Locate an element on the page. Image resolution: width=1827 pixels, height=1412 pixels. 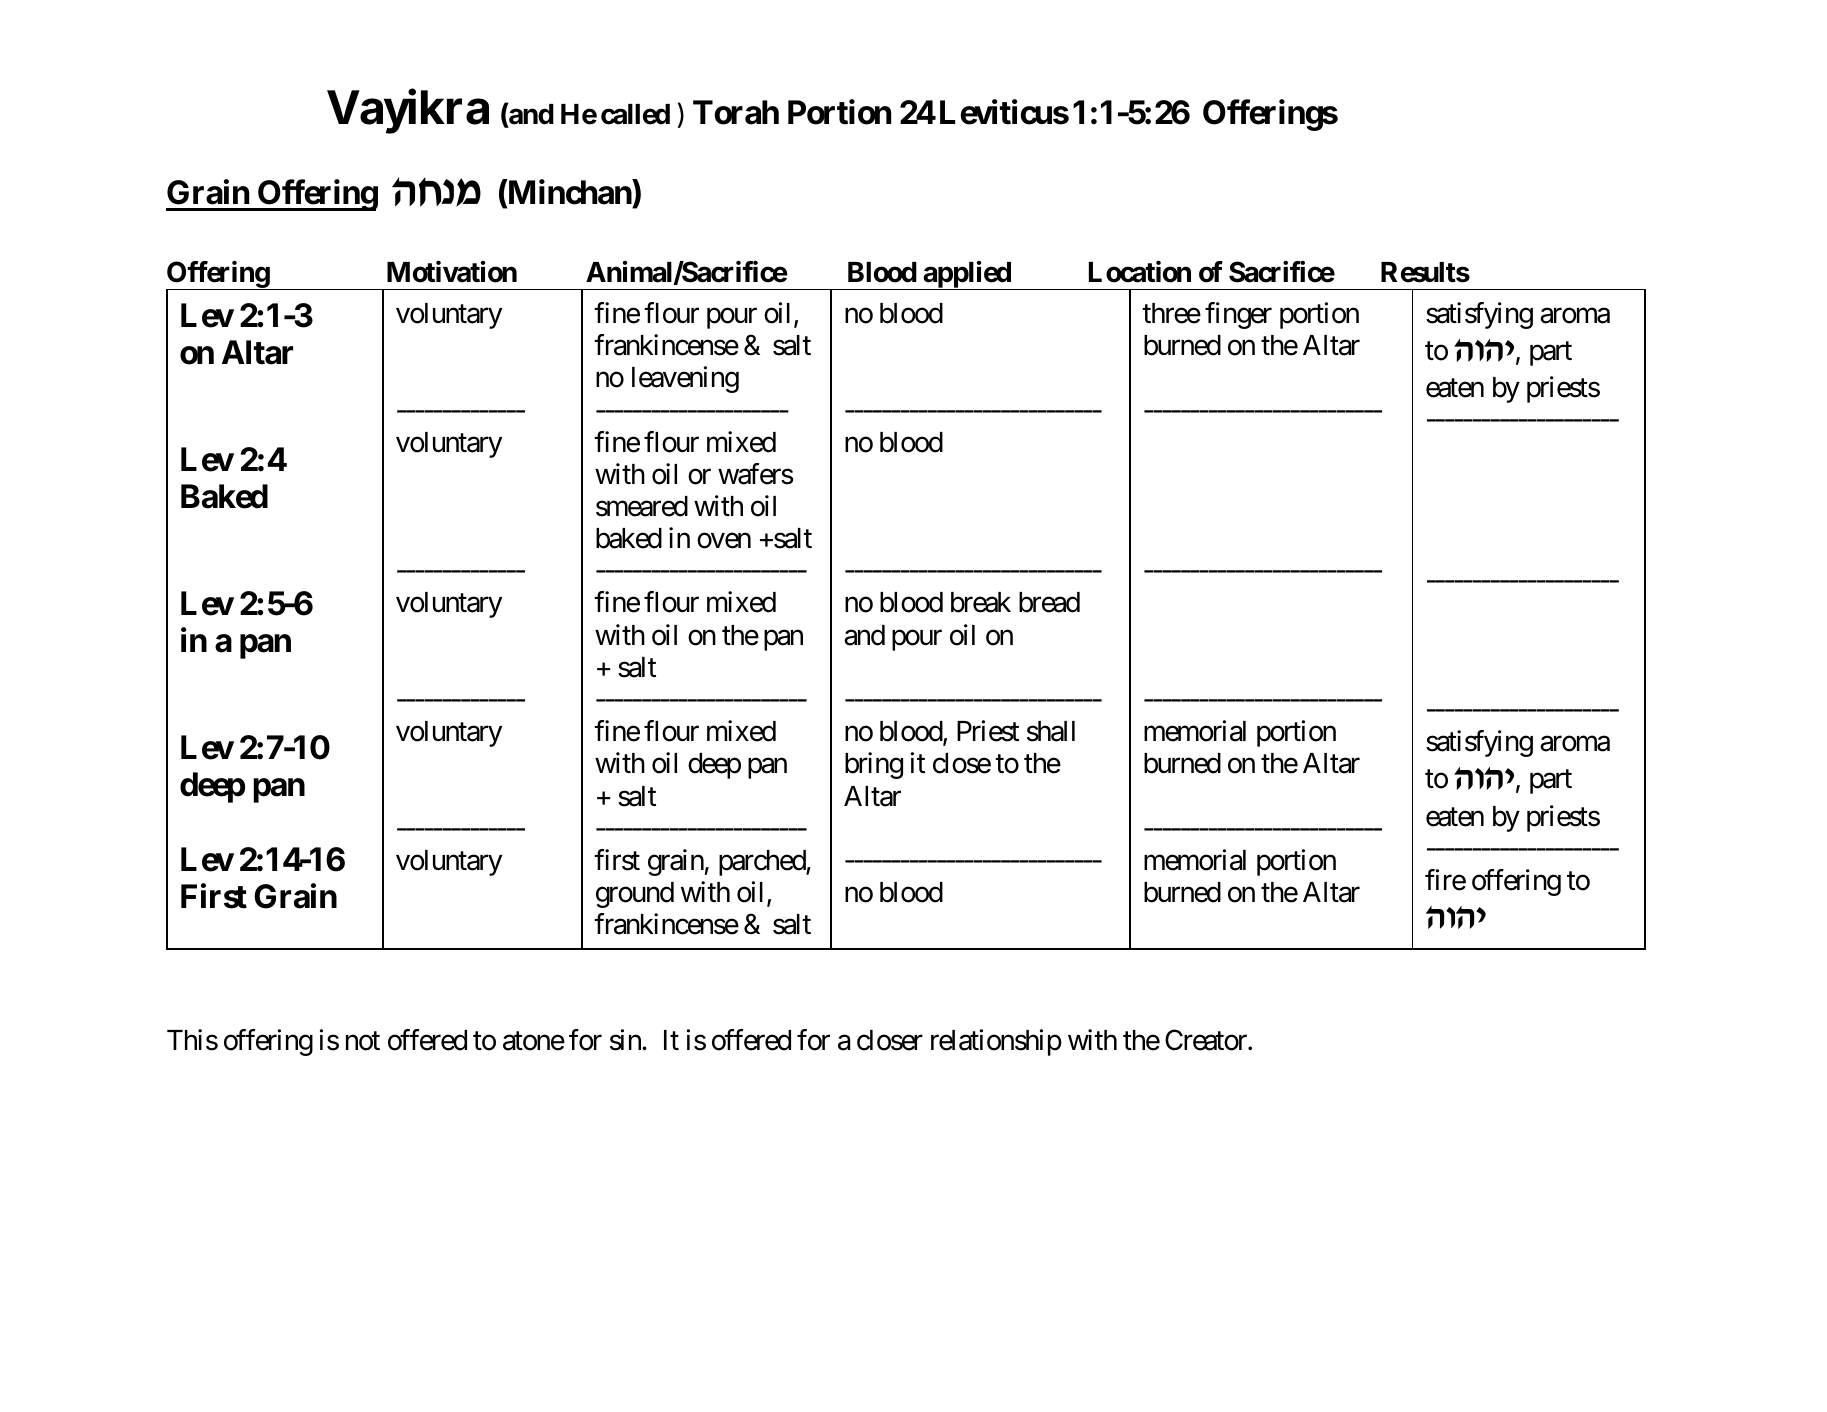
sin is located at coordinates (626, 1040).
